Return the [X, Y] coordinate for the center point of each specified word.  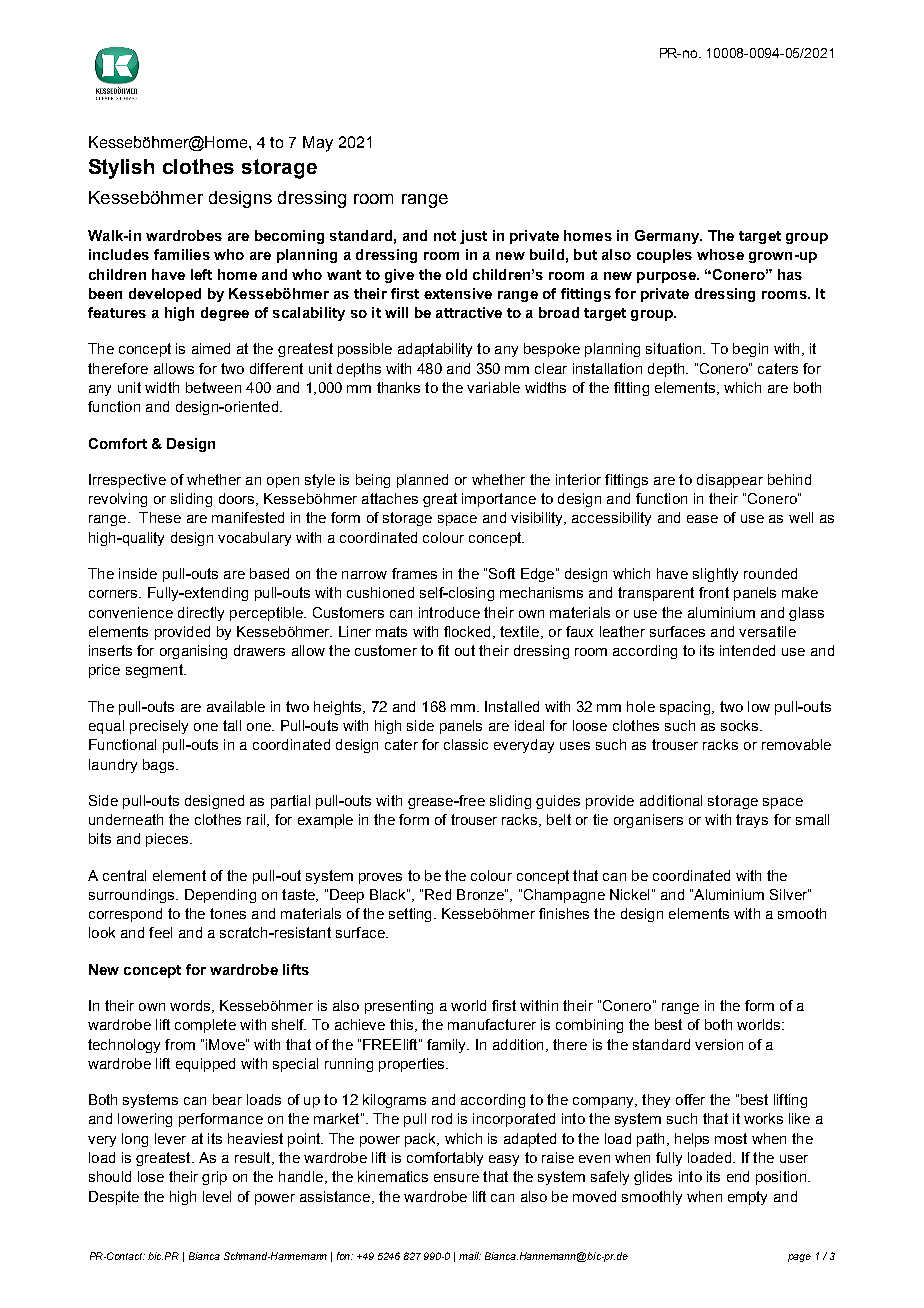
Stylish [121, 169]
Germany [668, 237]
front [714, 592]
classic [466, 744]
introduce [449, 612]
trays [752, 821]
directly [201, 614]
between [213, 387]
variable [493, 387]
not [445, 236]
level [217, 1196]
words [191, 1006]
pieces [168, 840]
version [719, 1044]
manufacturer [492, 1024]
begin [750, 350]
